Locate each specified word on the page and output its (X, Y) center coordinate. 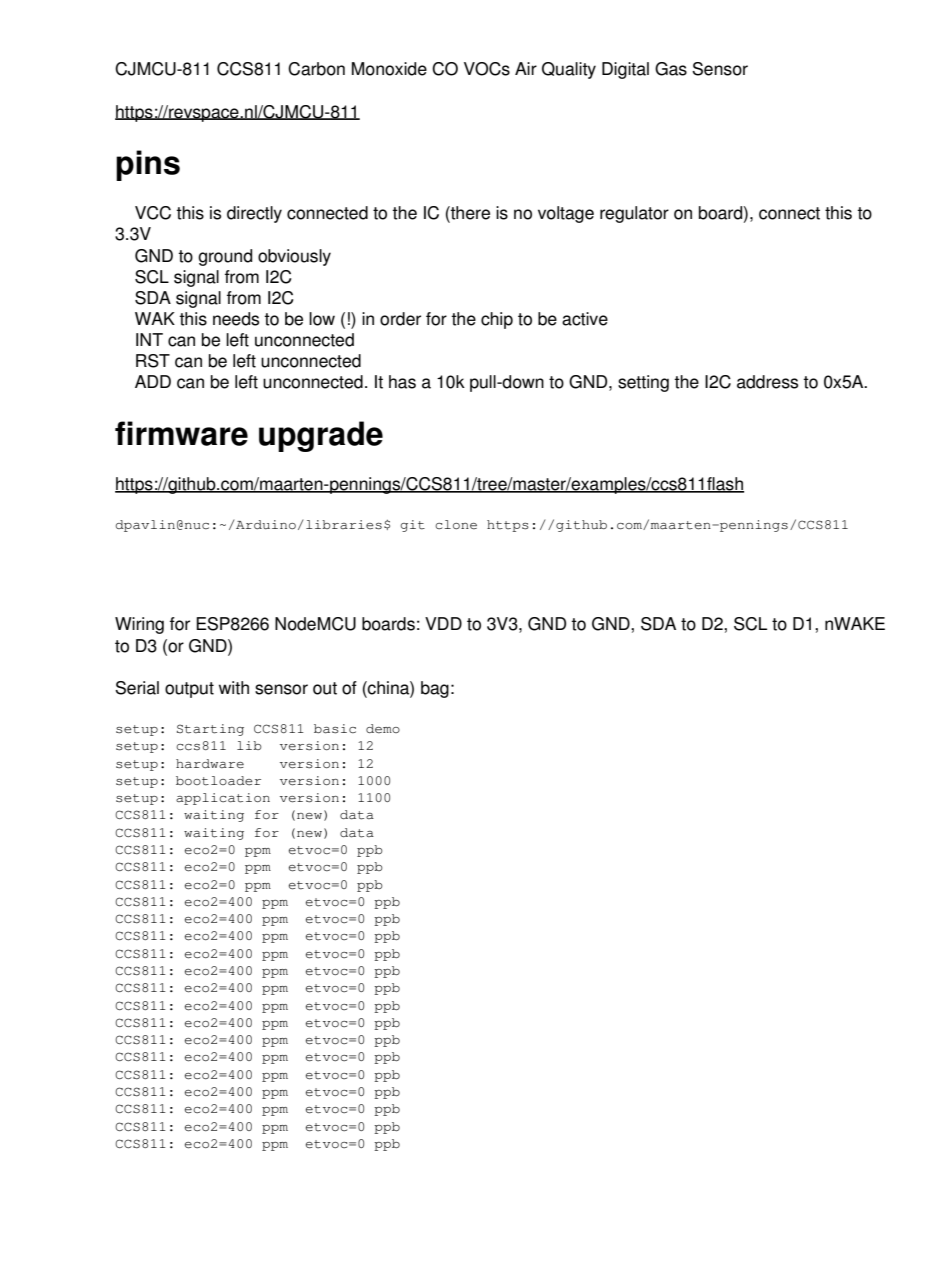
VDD (443, 623)
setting (643, 383)
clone (456, 525)
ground (225, 257)
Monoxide (389, 69)
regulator (634, 214)
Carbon (316, 69)
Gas (671, 69)
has (402, 382)
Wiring (139, 625)
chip (497, 320)
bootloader (218, 781)
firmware (181, 433)
